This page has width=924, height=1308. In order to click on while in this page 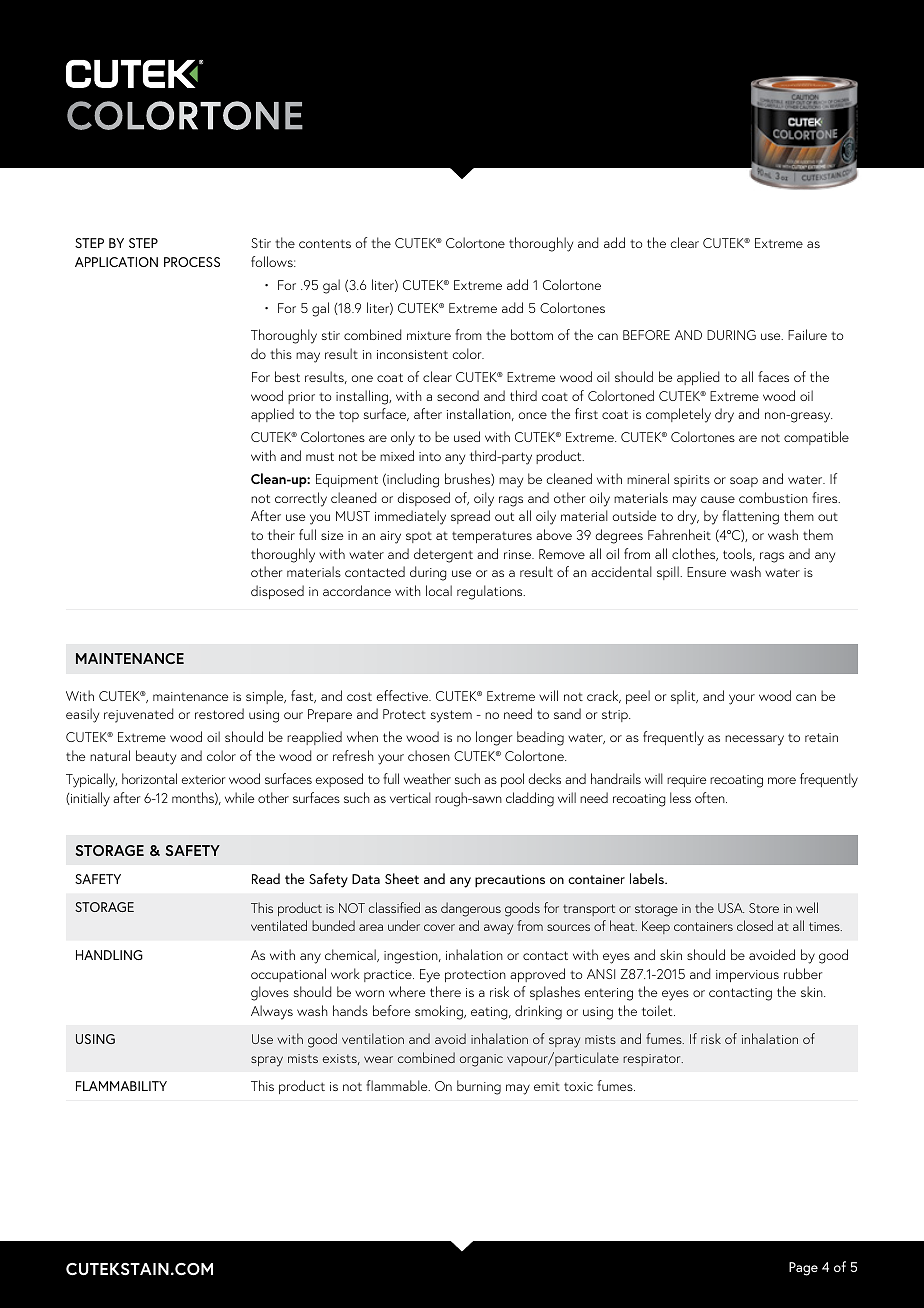, I will do `click(239, 797)`.
